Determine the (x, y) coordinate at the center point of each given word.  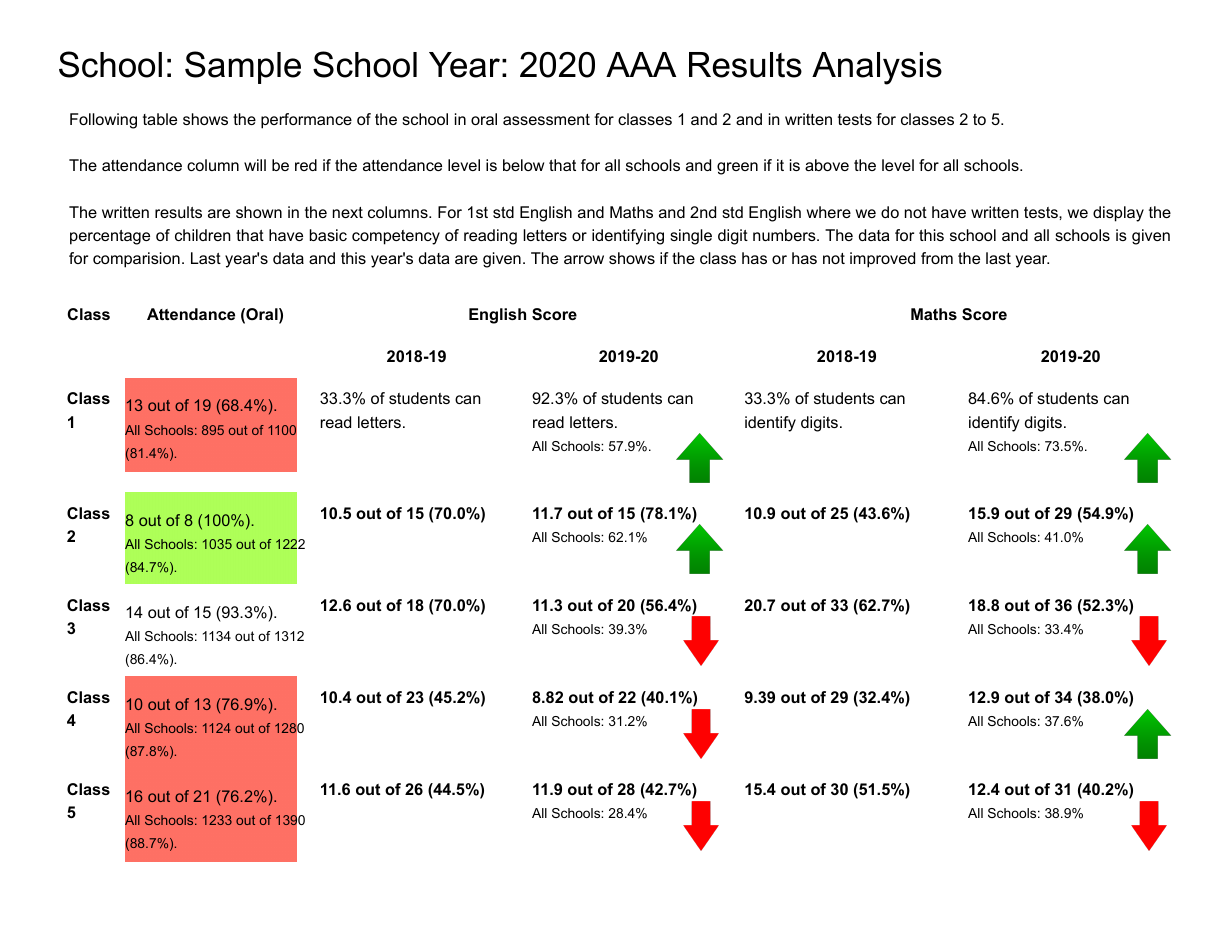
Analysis (877, 68)
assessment (546, 119)
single (691, 237)
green (737, 168)
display (1118, 214)
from (937, 258)
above (827, 165)
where (829, 212)
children (203, 235)
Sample (243, 67)
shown (259, 212)
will (255, 165)
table (160, 119)
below (523, 165)
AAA (641, 64)
